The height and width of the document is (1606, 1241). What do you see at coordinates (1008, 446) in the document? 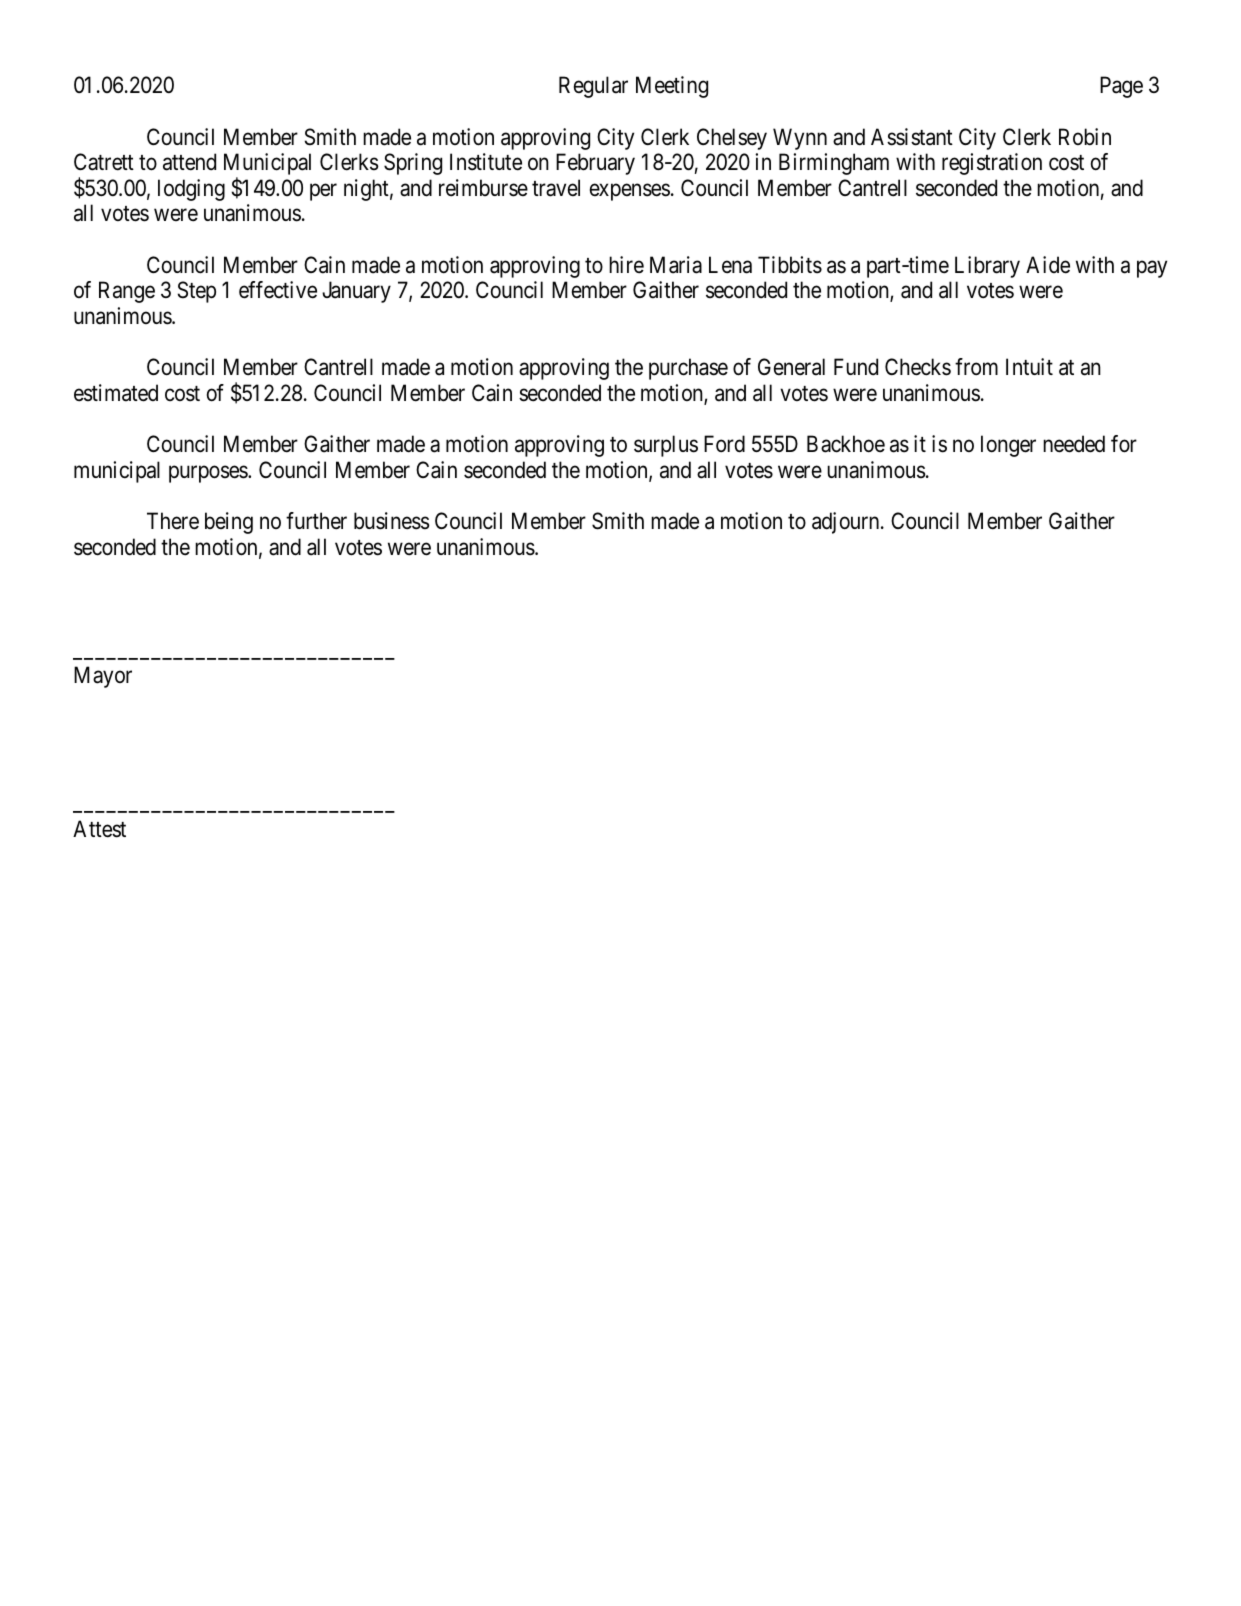
I see `longer` at bounding box center [1008, 446].
